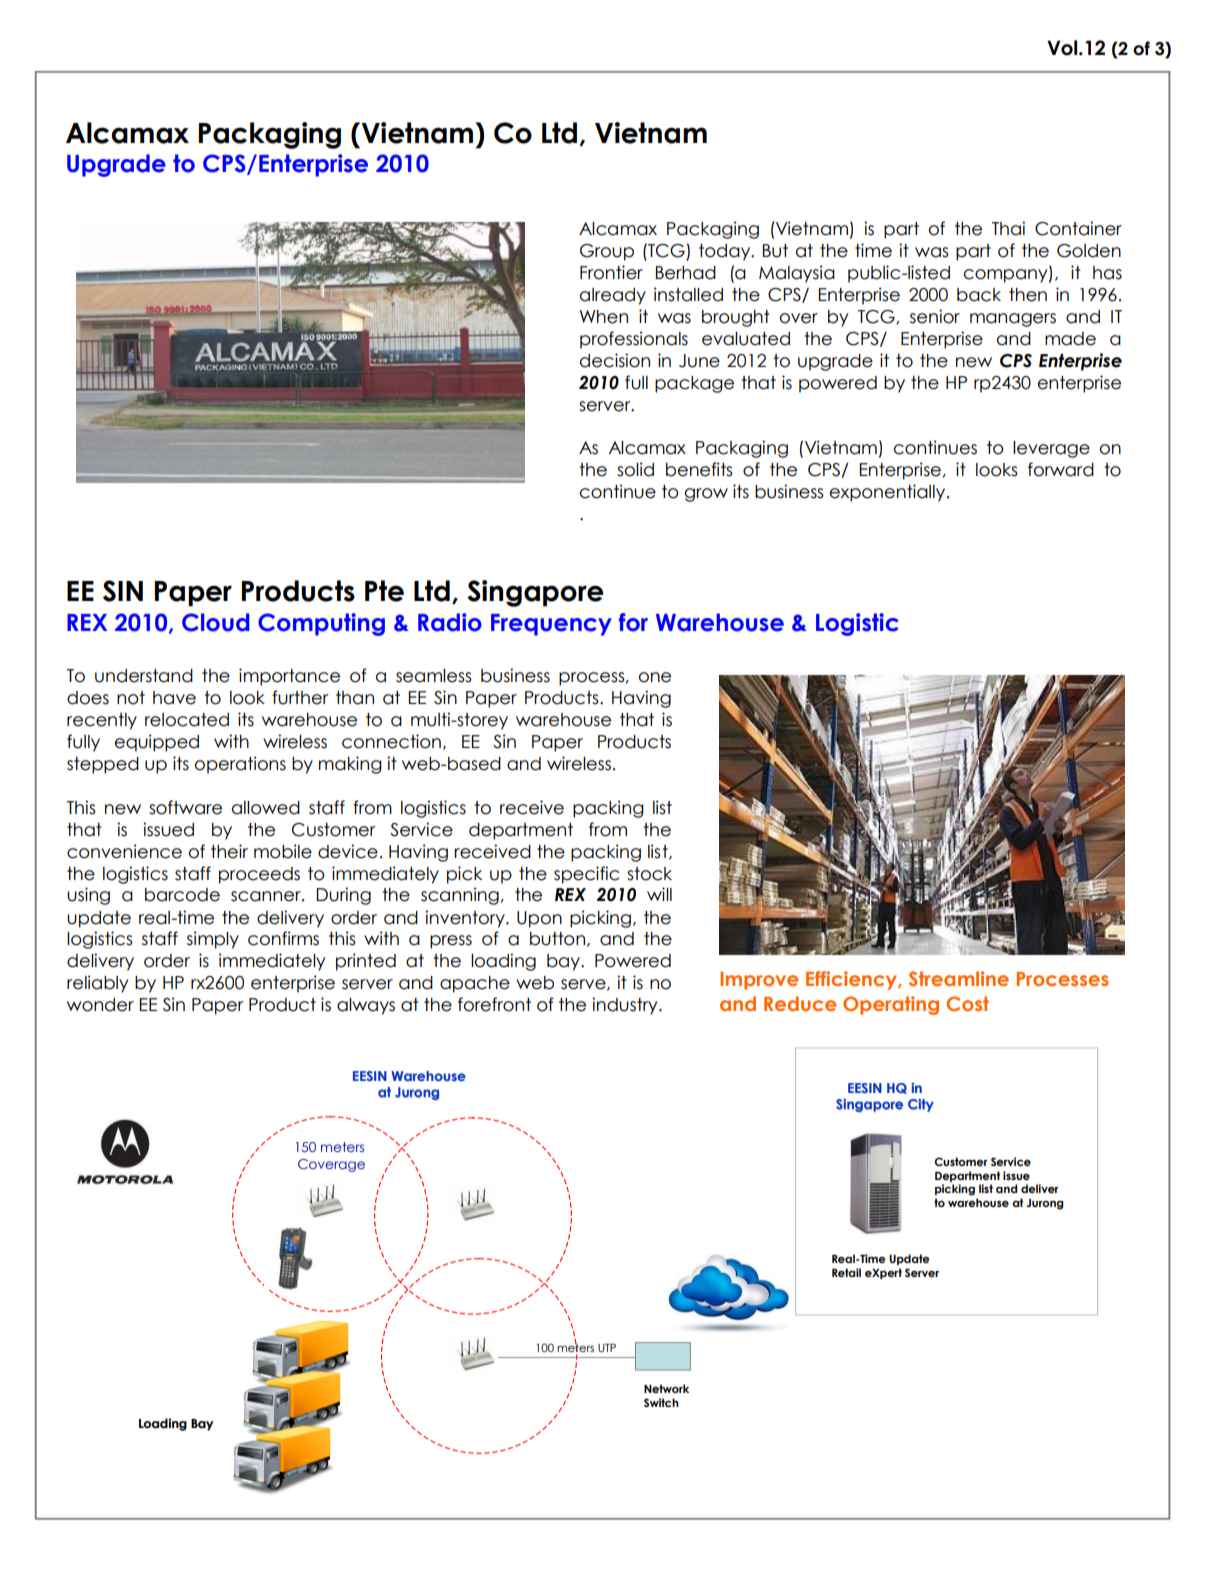 The image size is (1215, 1572). What do you see at coordinates (185, 807) in the screenshot?
I see `software` at bounding box center [185, 807].
